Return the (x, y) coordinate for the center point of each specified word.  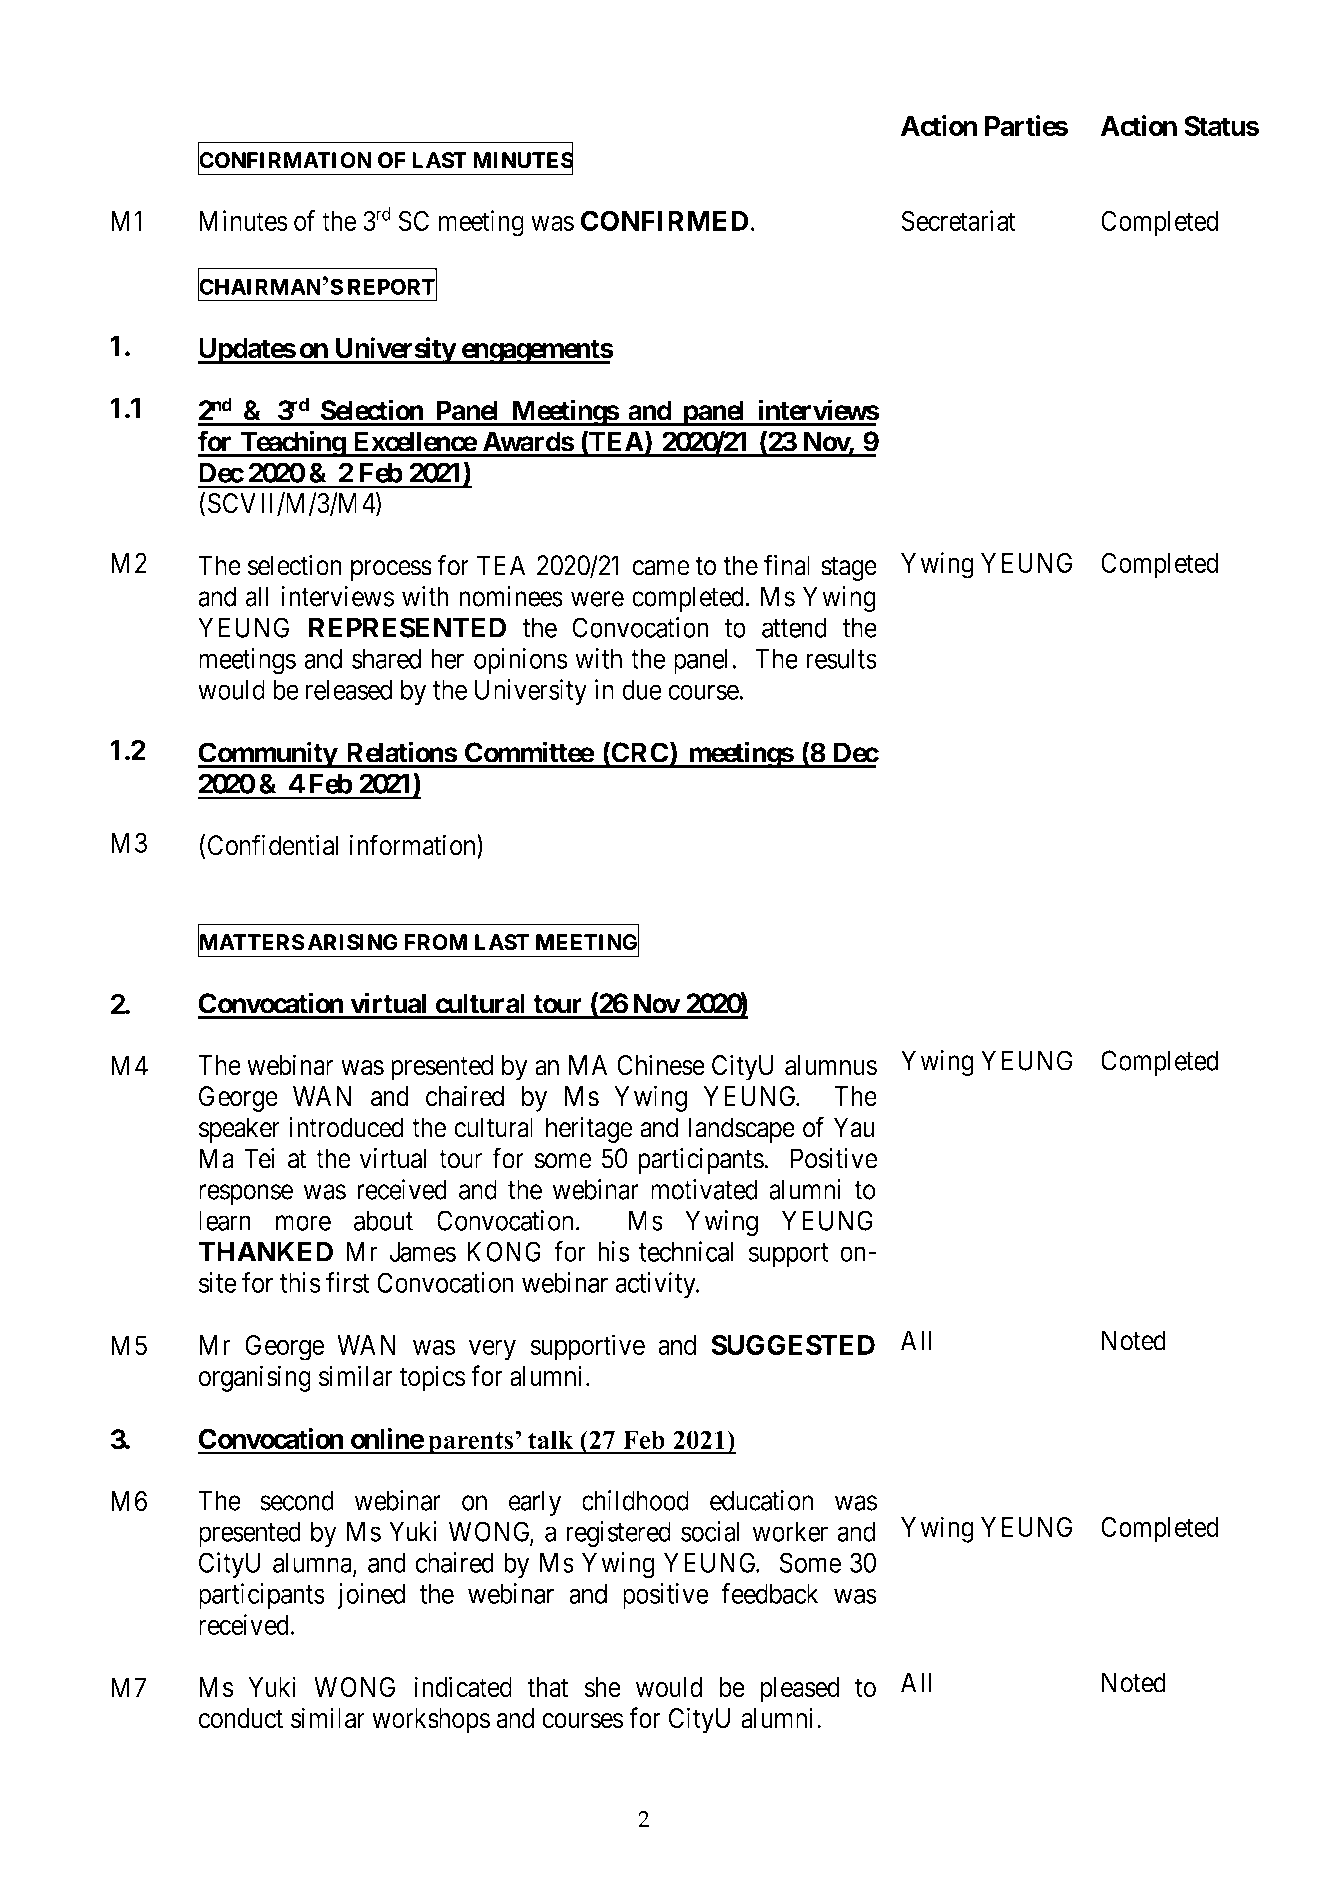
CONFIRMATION (285, 161)
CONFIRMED (664, 220)
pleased (799, 1690)
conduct (240, 1718)
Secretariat (959, 220)
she (603, 1687)
